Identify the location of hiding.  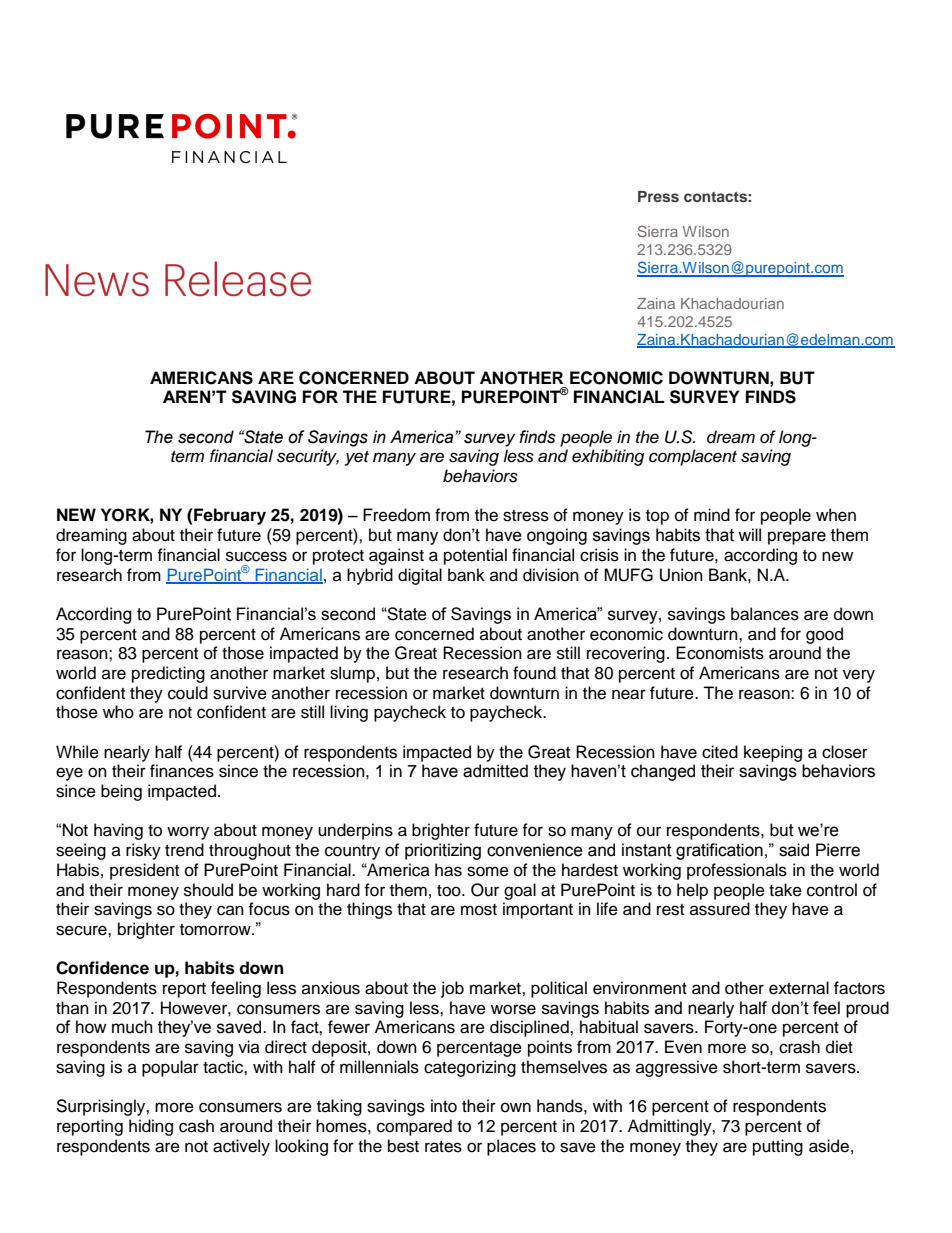
(151, 1127).
